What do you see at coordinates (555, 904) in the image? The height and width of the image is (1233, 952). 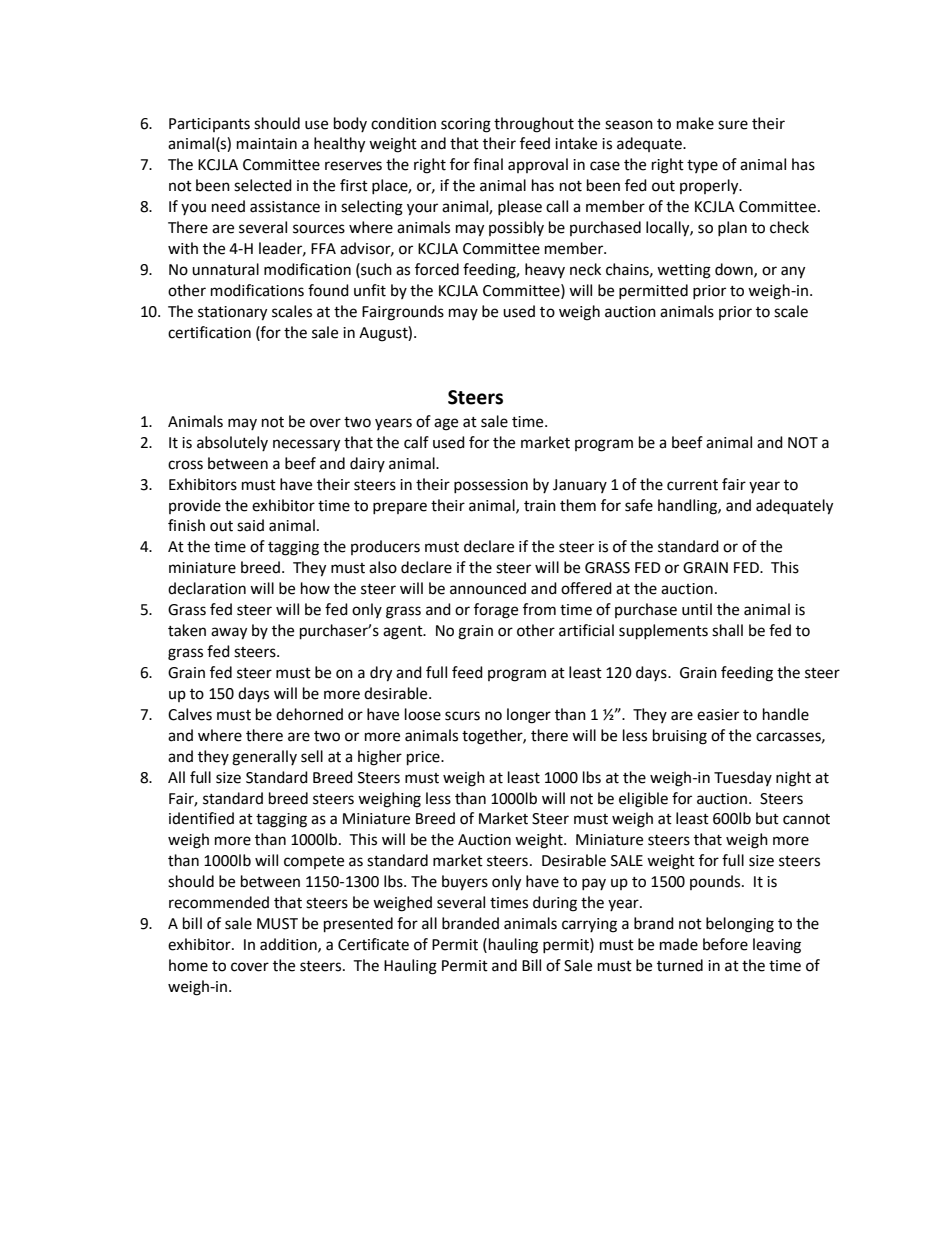 I see `during` at bounding box center [555, 904].
